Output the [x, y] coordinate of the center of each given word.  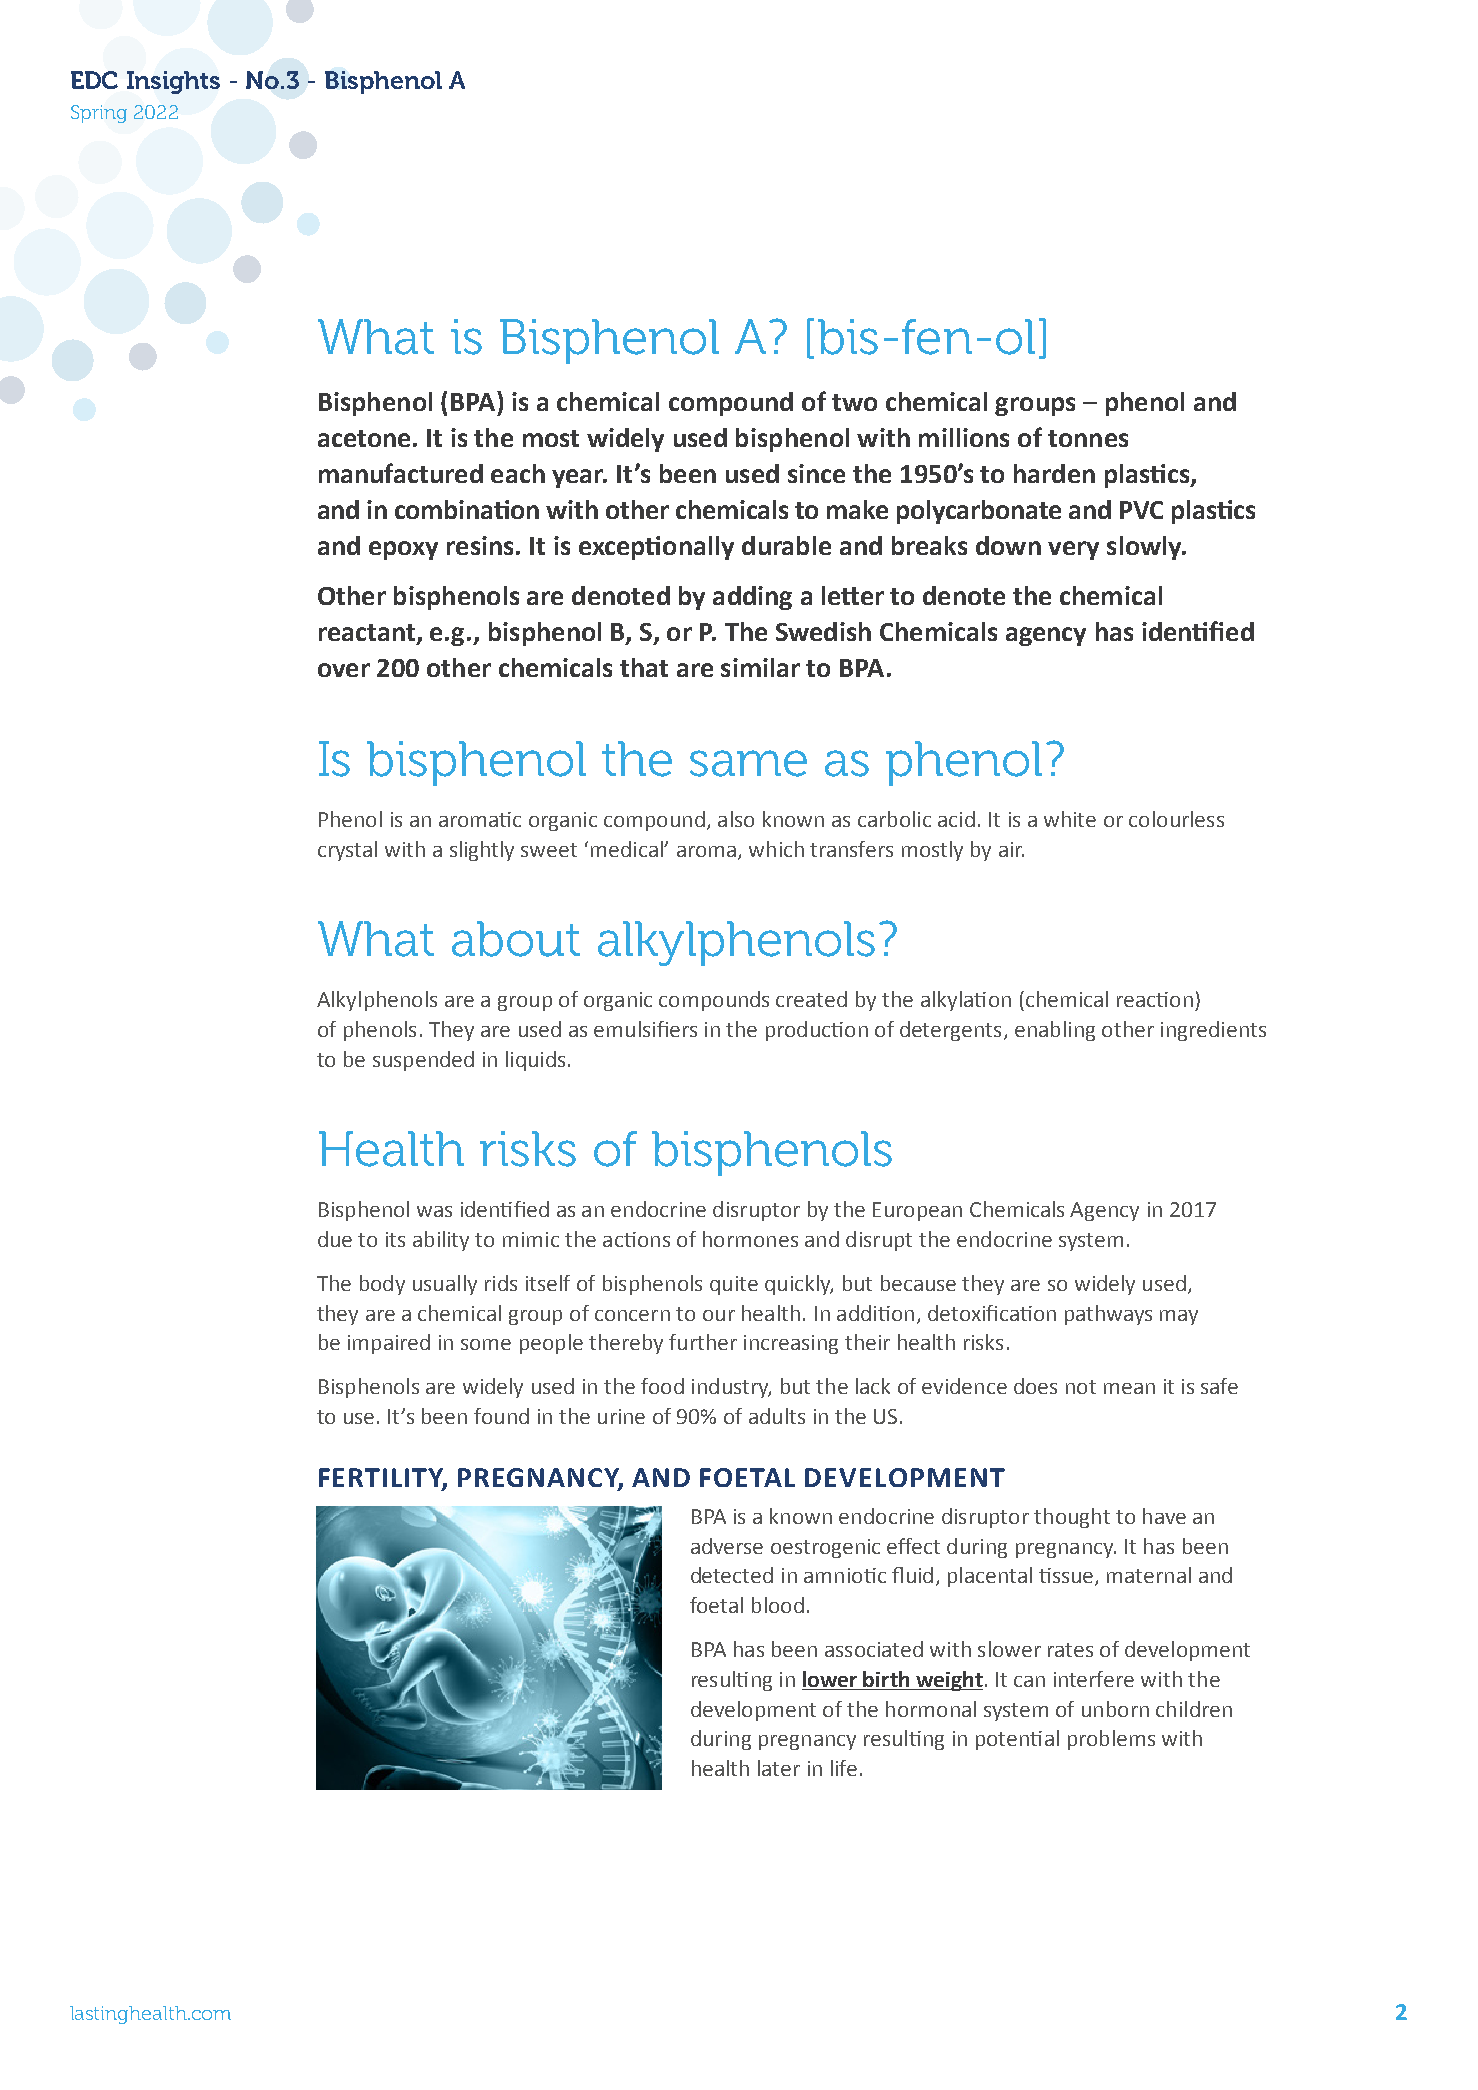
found [501, 1416]
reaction [1155, 999]
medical [628, 849]
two [854, 402]
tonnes [1088, 438]
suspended [423, 1061]
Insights [173, 82]
